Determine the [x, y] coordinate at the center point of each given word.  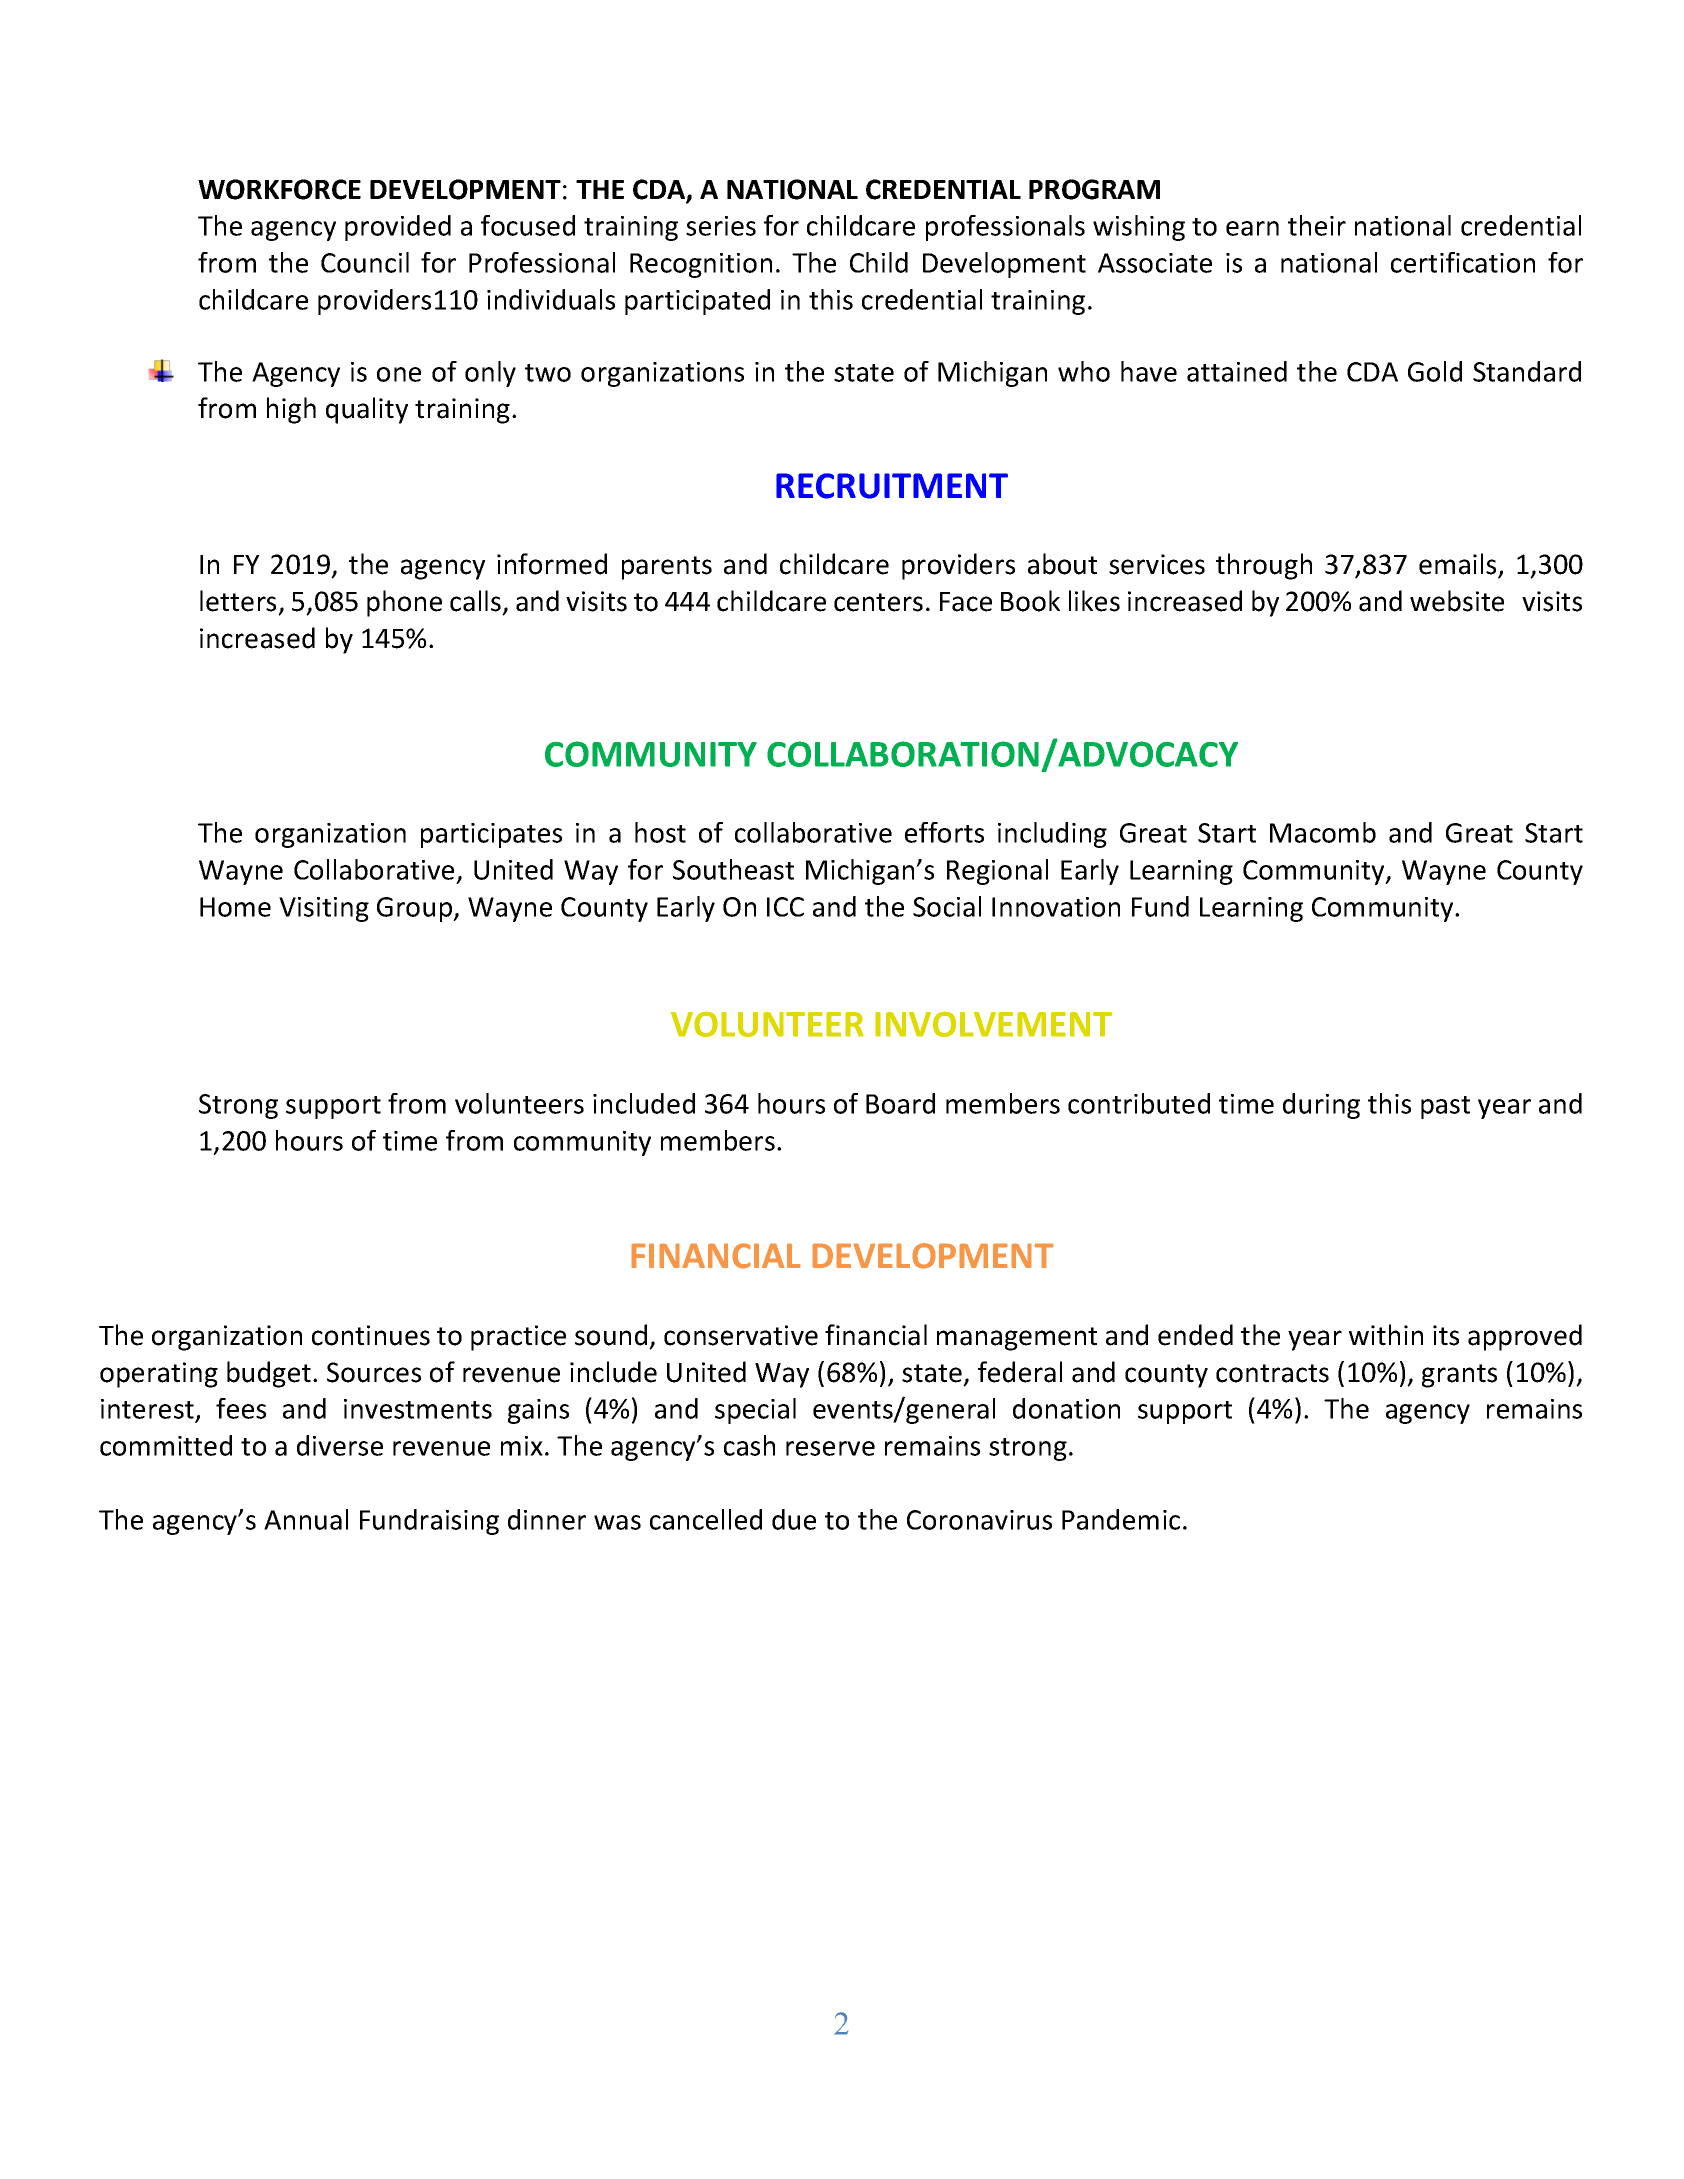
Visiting [324, 909]
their [1317, 225]
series [721, 226]
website [1457, 601]
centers [878, 602]
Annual [306, 1519]
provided [398, 228]
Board [900, 1103]
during [1321, 1106]
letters [238, 601]
